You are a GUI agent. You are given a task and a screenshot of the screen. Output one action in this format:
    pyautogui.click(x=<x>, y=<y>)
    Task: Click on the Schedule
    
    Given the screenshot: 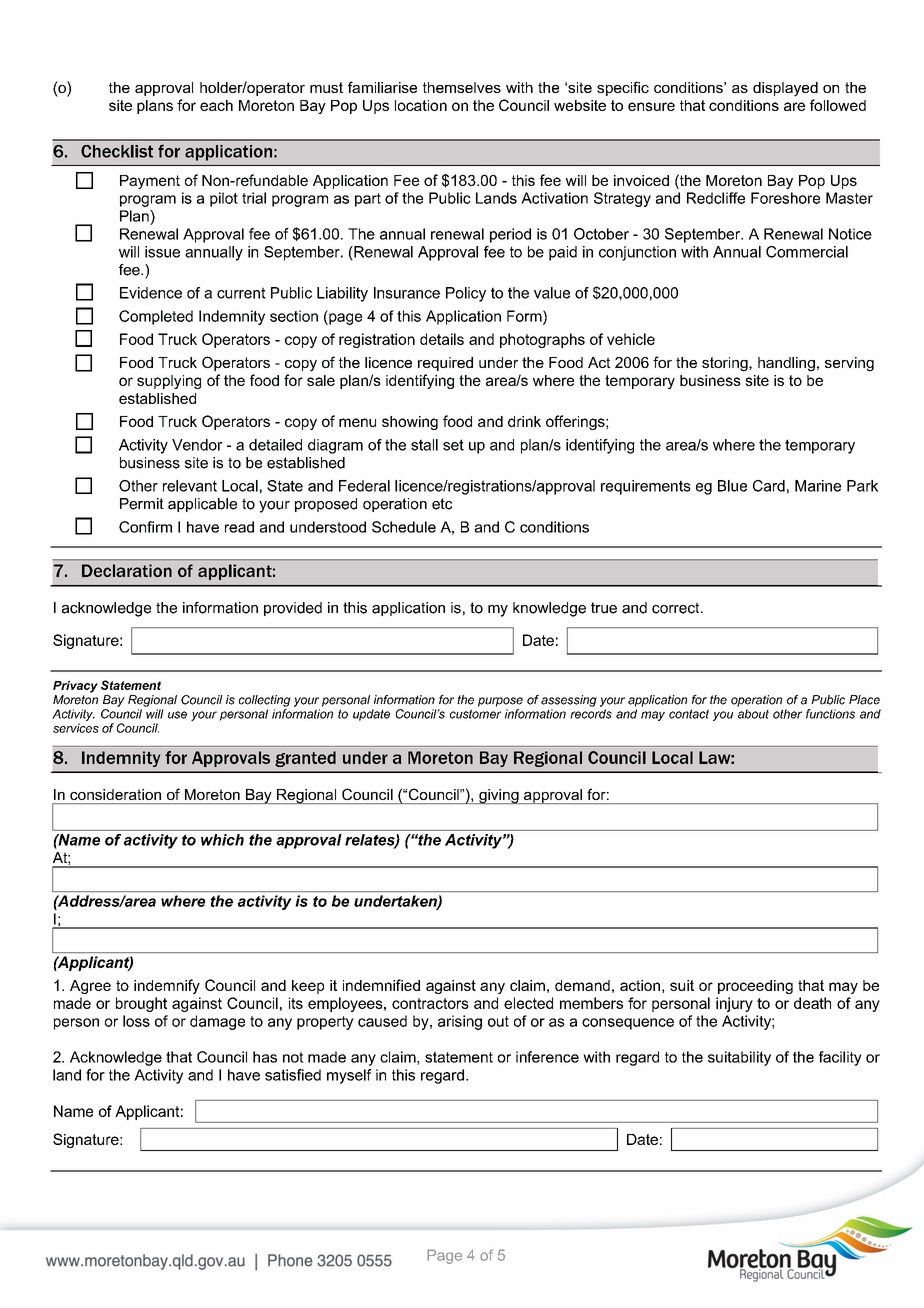 What is the action you would take?
    pyautogui.click(x=404, y=527)
